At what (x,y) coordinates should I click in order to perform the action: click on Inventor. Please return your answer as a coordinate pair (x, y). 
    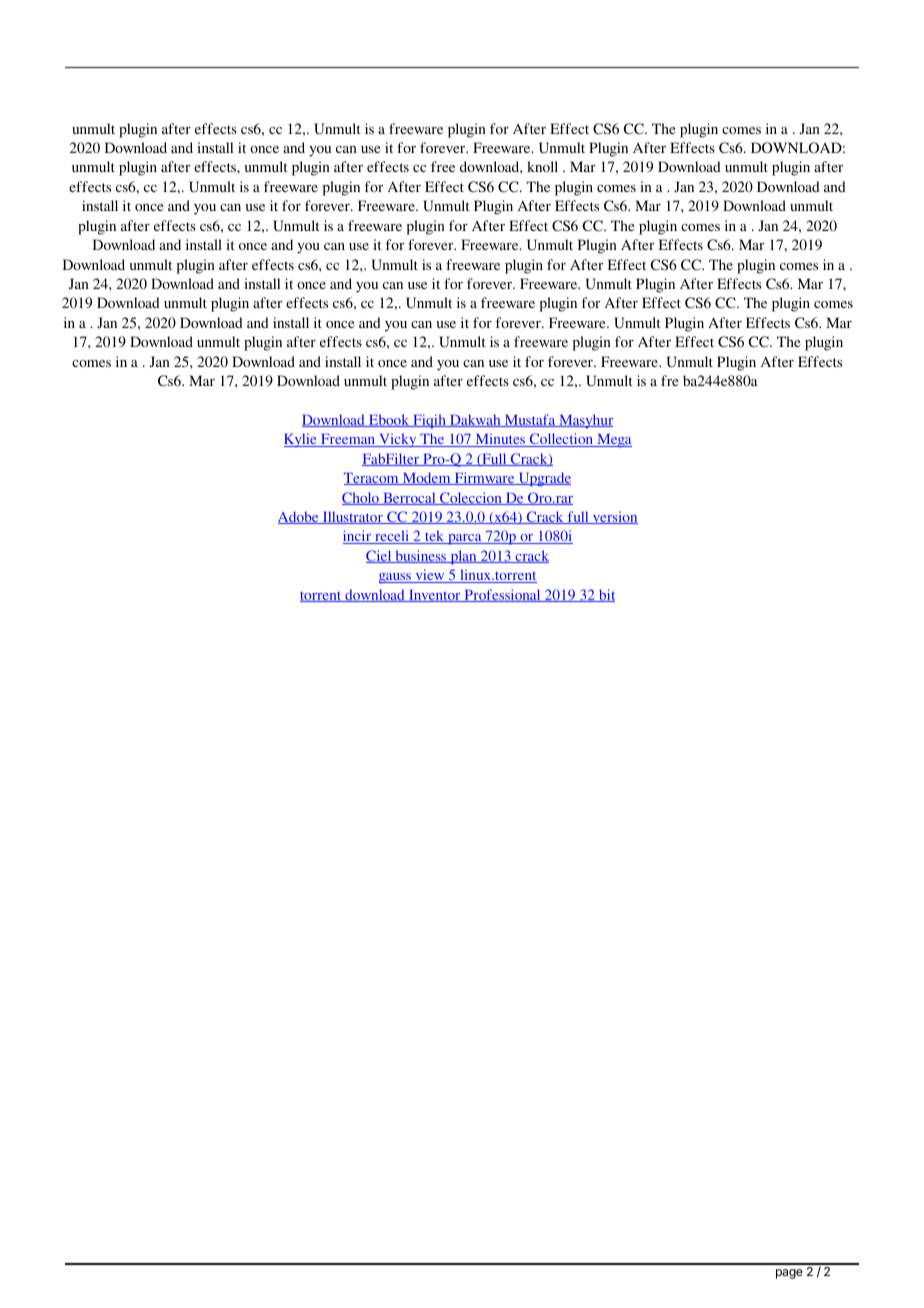
    Looking at the image, I should click on (435, 596).
